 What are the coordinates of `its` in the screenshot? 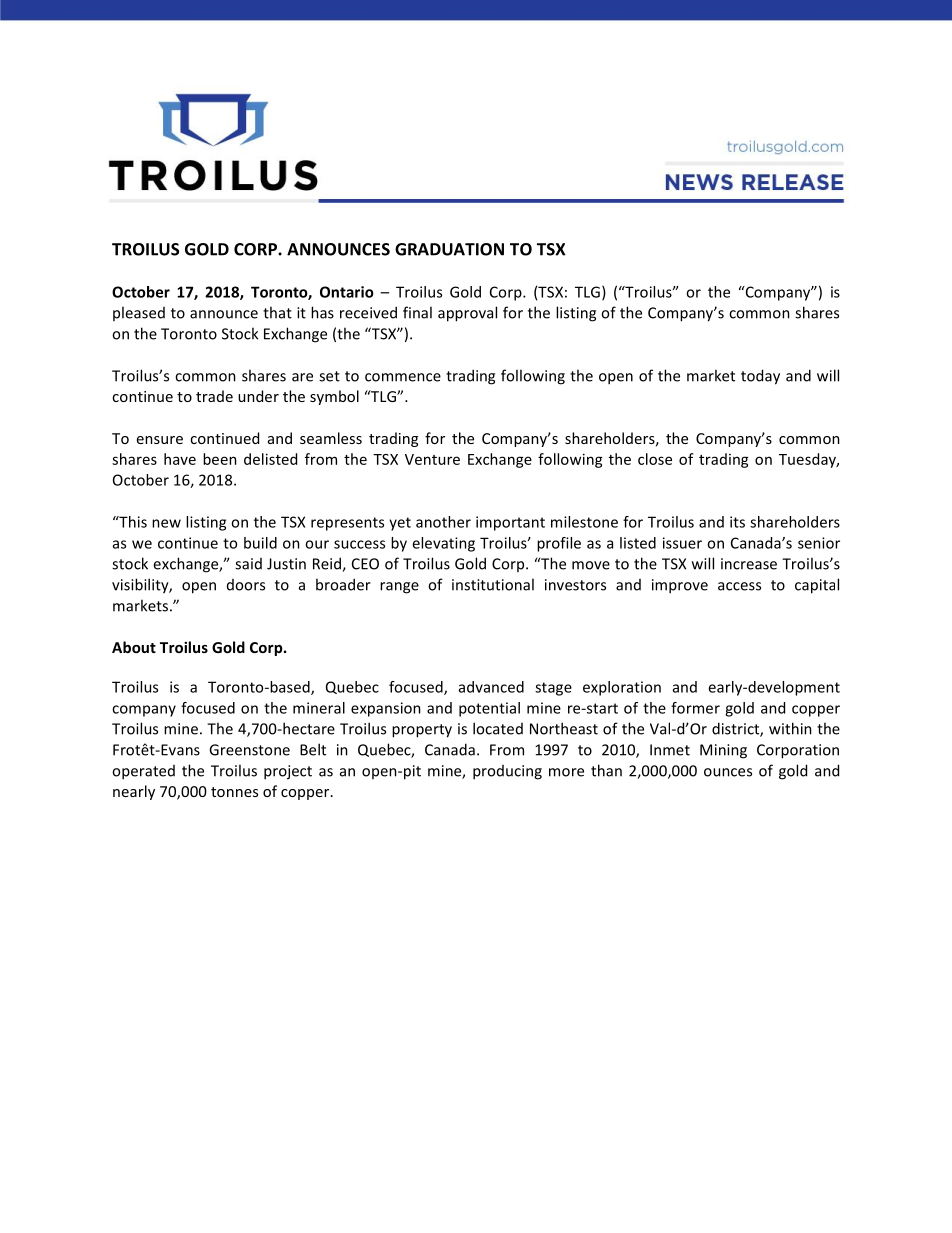 It's located at (737, 522).
